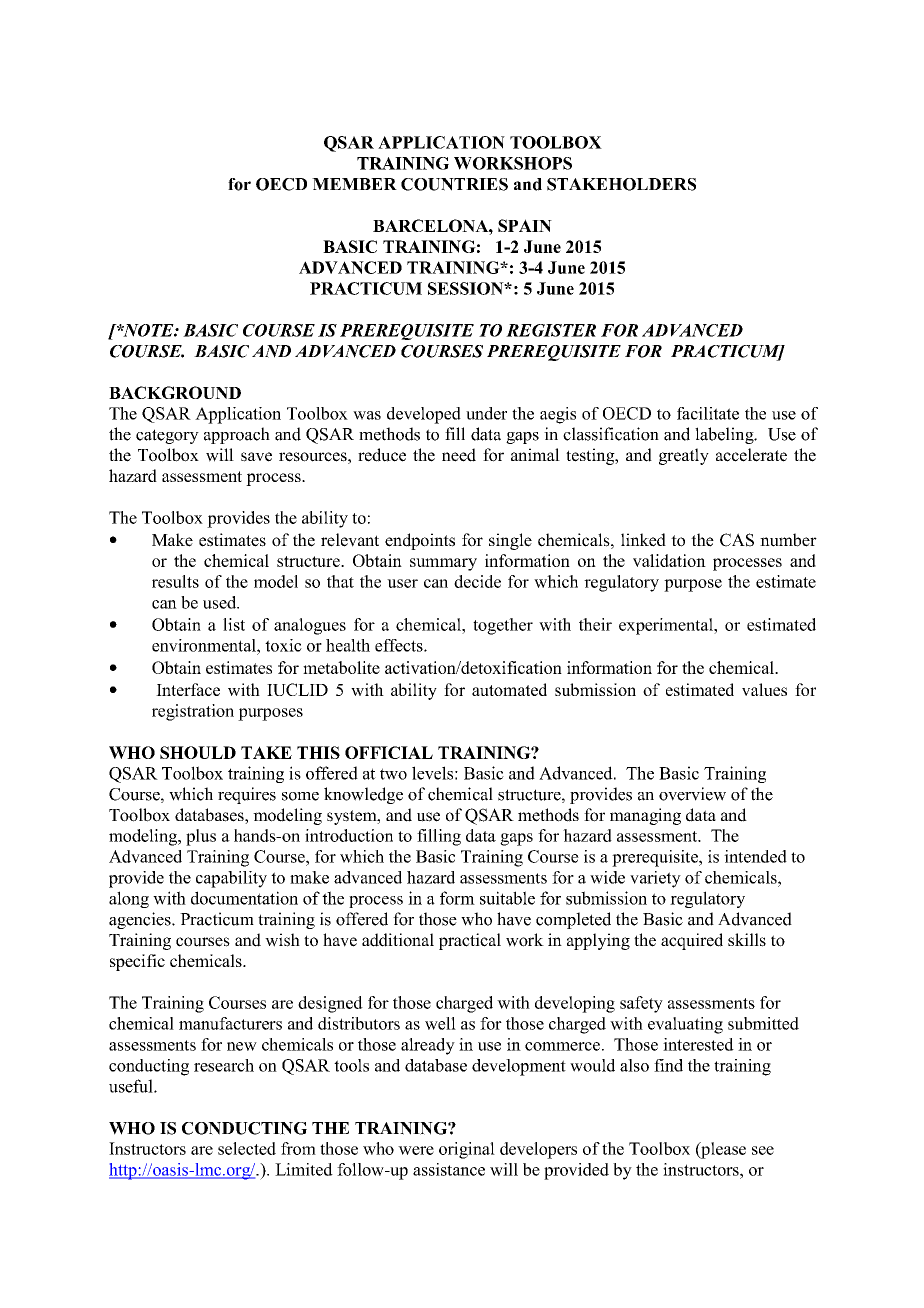 The width and height of the document is (924, 1308). I want to click on MEMBER, so click(354, 184).
